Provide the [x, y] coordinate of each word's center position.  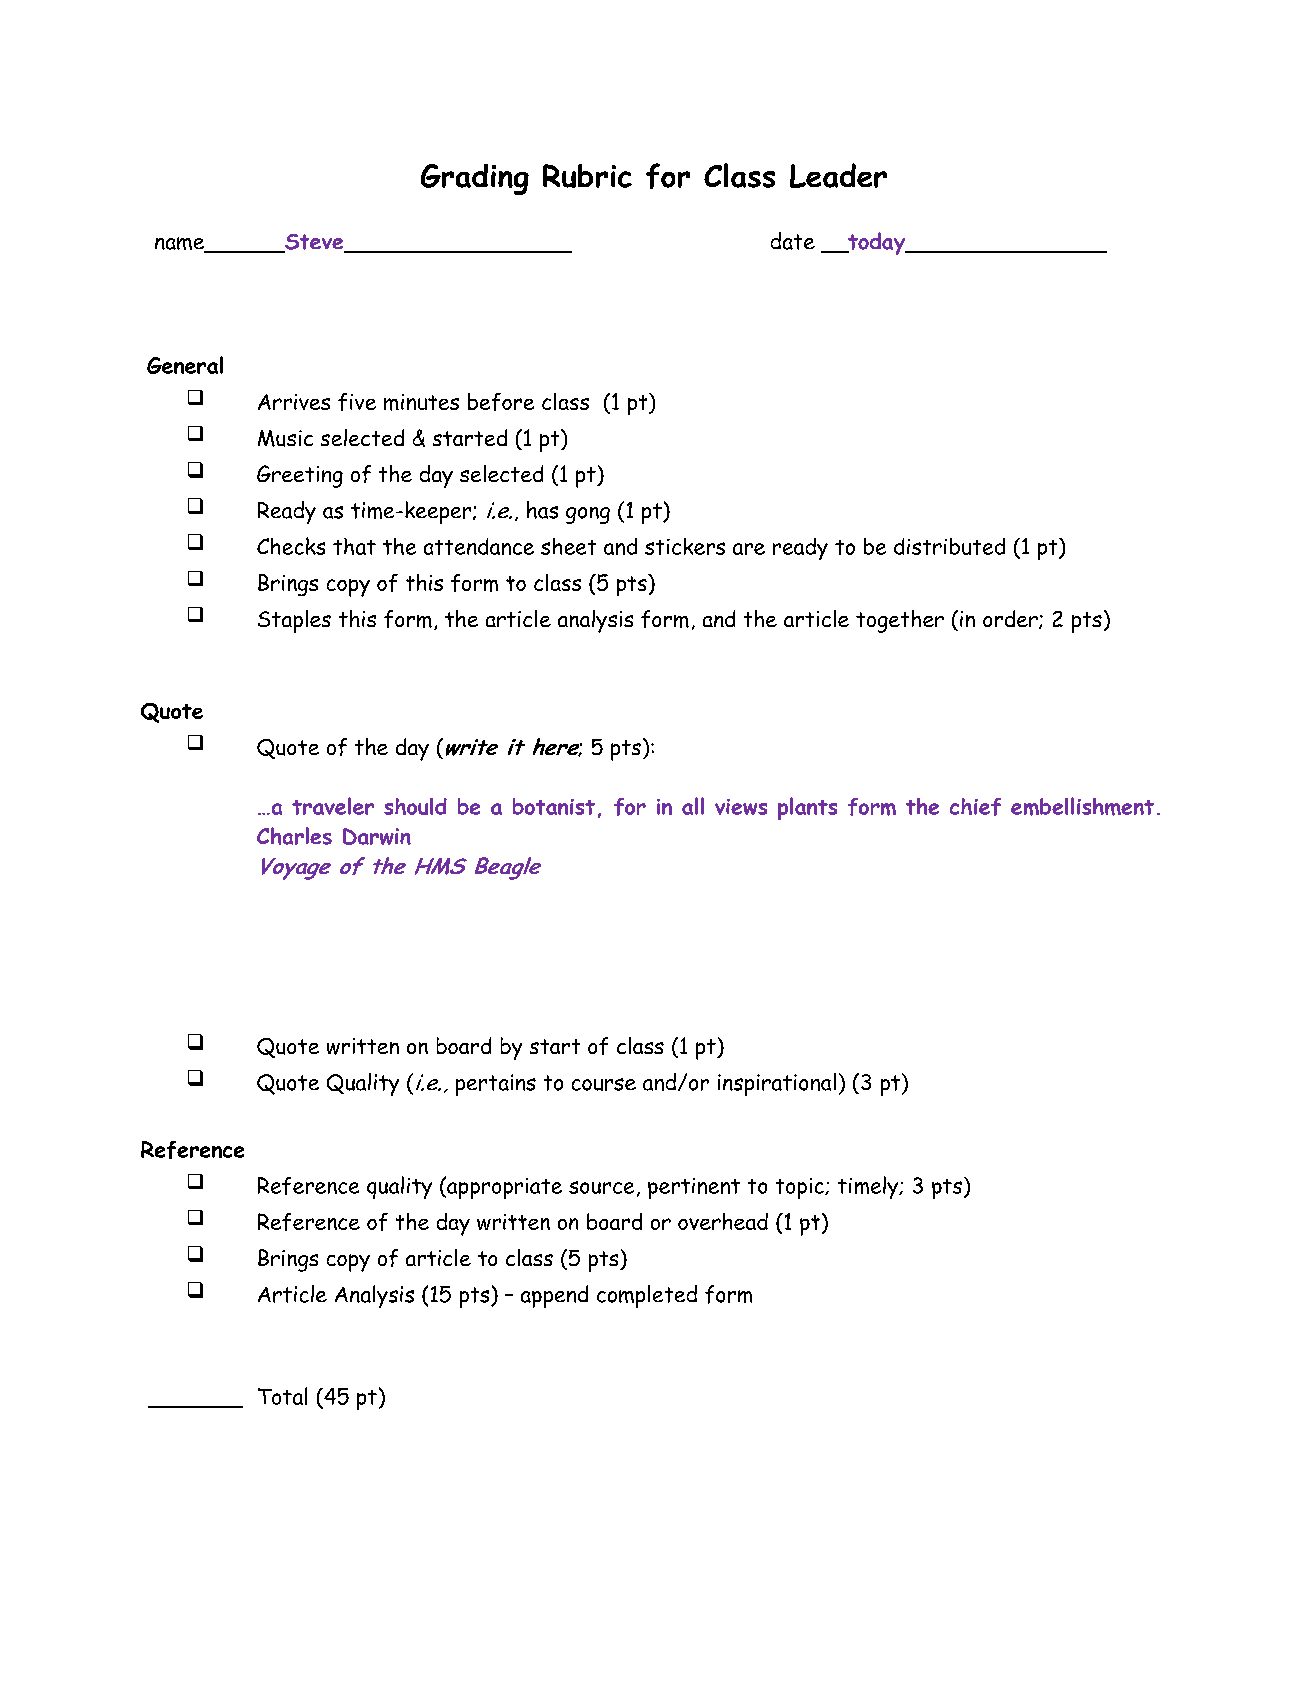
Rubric [587, 176]
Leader [838, 175]
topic [801, 1188]
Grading [475, 179]
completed [647, 1296]
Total [282, 1396]
